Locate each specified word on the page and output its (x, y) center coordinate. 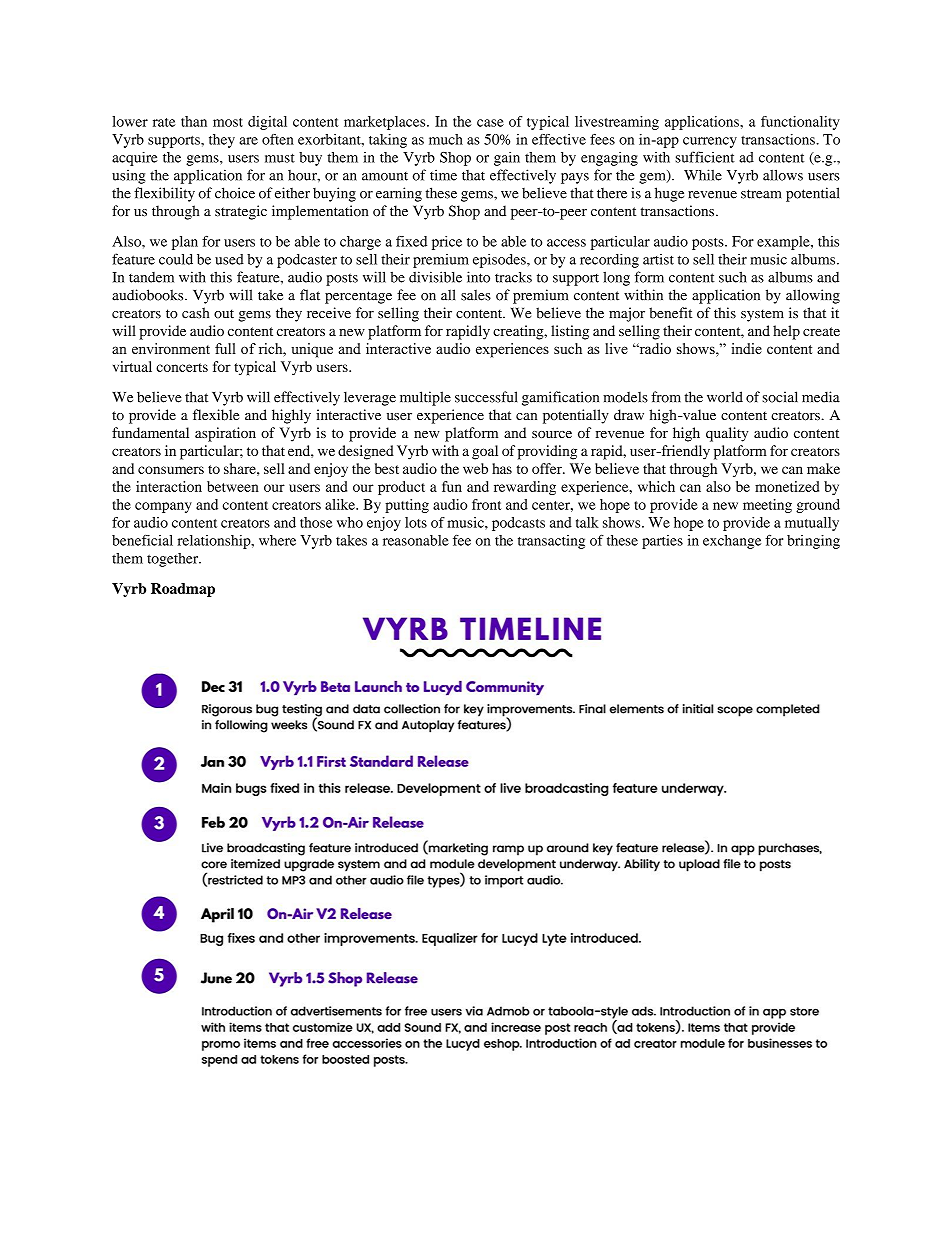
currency (710, 142)
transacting (551, 542)
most (228, 122)
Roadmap (183, 590)
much (446, 139)
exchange (732, 542)
